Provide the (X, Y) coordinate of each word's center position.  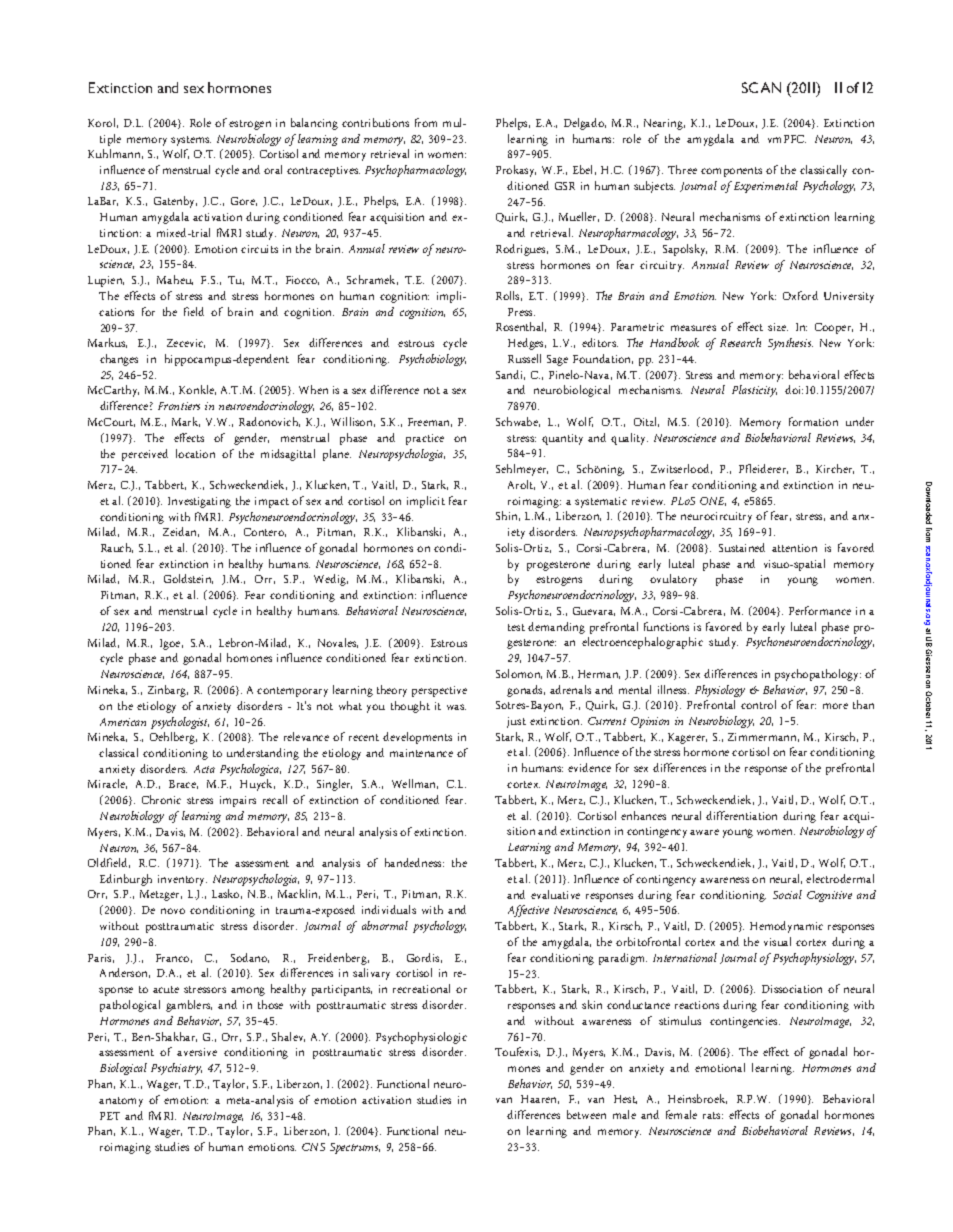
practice (425, 439)
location (195, 453)
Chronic (161, 799)
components (731, 172)
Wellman (415, 784)
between (586, 1114)
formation (813, 421)
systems (191, 141)
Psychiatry (176, 1069)
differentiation (741, 815)
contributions (375, 122)
